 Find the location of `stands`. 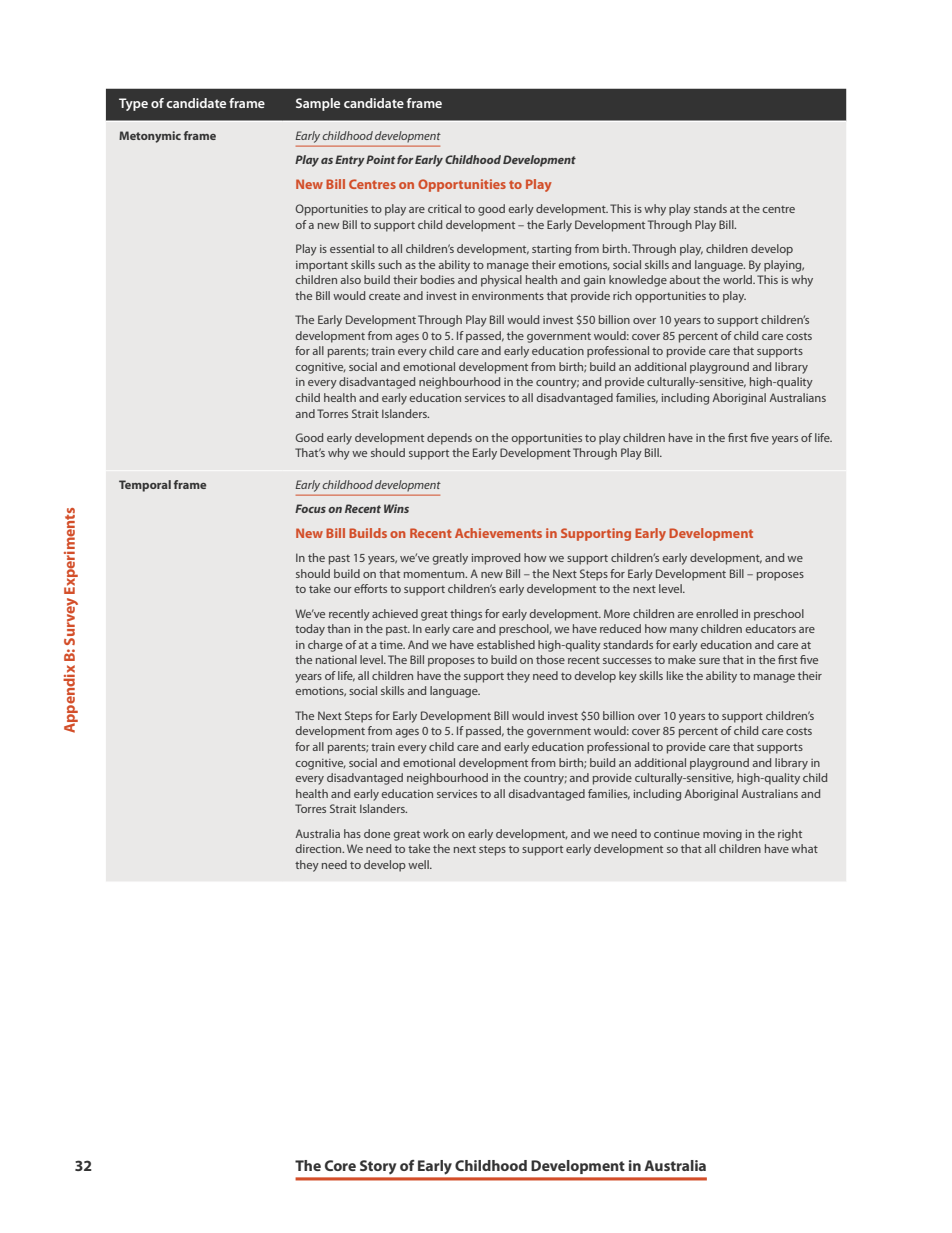

stands is located at coordinates (710, 208).
